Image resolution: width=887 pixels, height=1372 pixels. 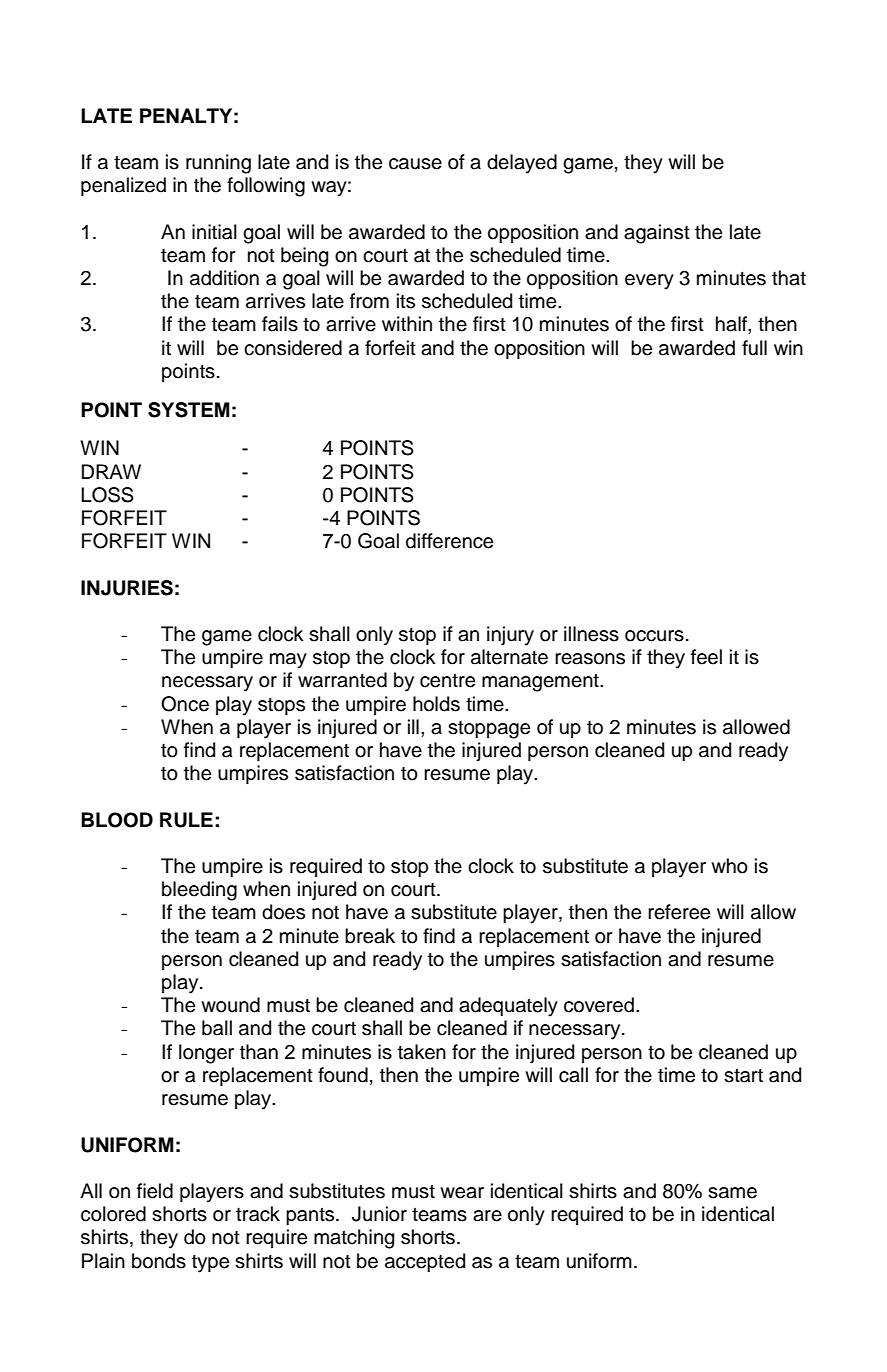 What do you see at coordinates (449, 541) in the page?
I see `difference` at bounding box center [449, 541].
